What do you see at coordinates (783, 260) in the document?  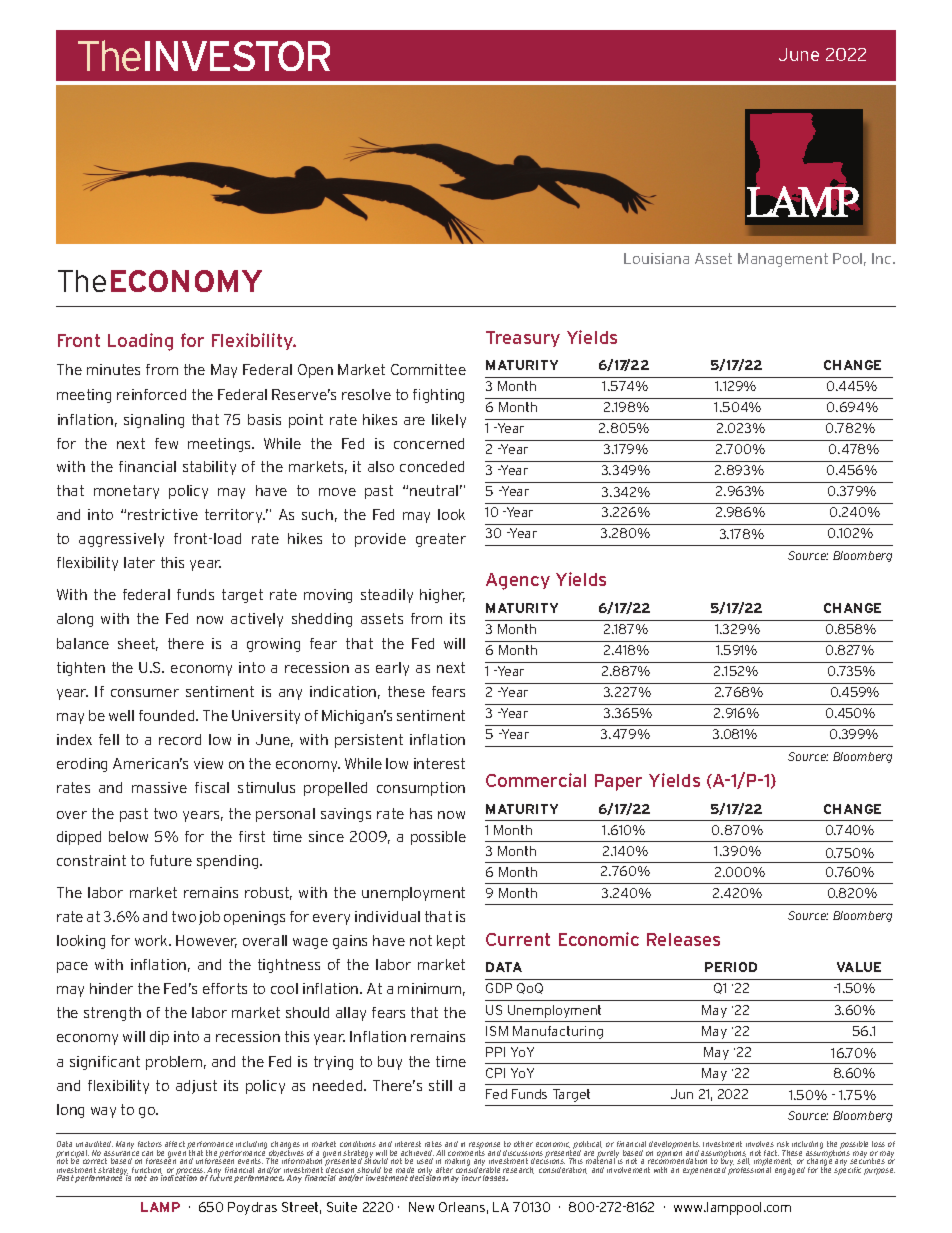 I see `Management` at bounding box center [783, 260].
